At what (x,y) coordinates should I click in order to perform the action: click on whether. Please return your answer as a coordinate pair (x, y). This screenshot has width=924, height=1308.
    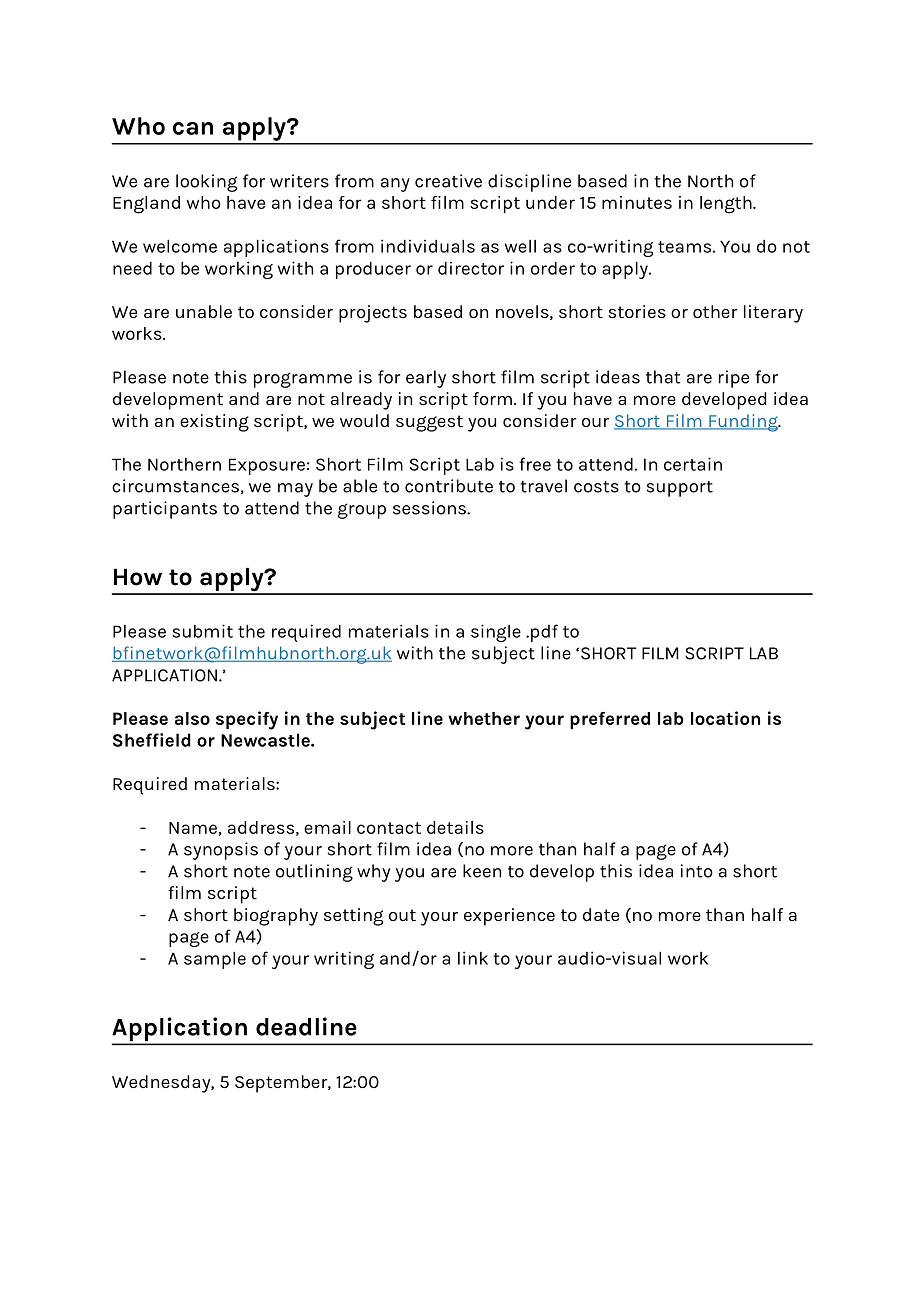
    Looking at the image, I should click on (484, 718).
